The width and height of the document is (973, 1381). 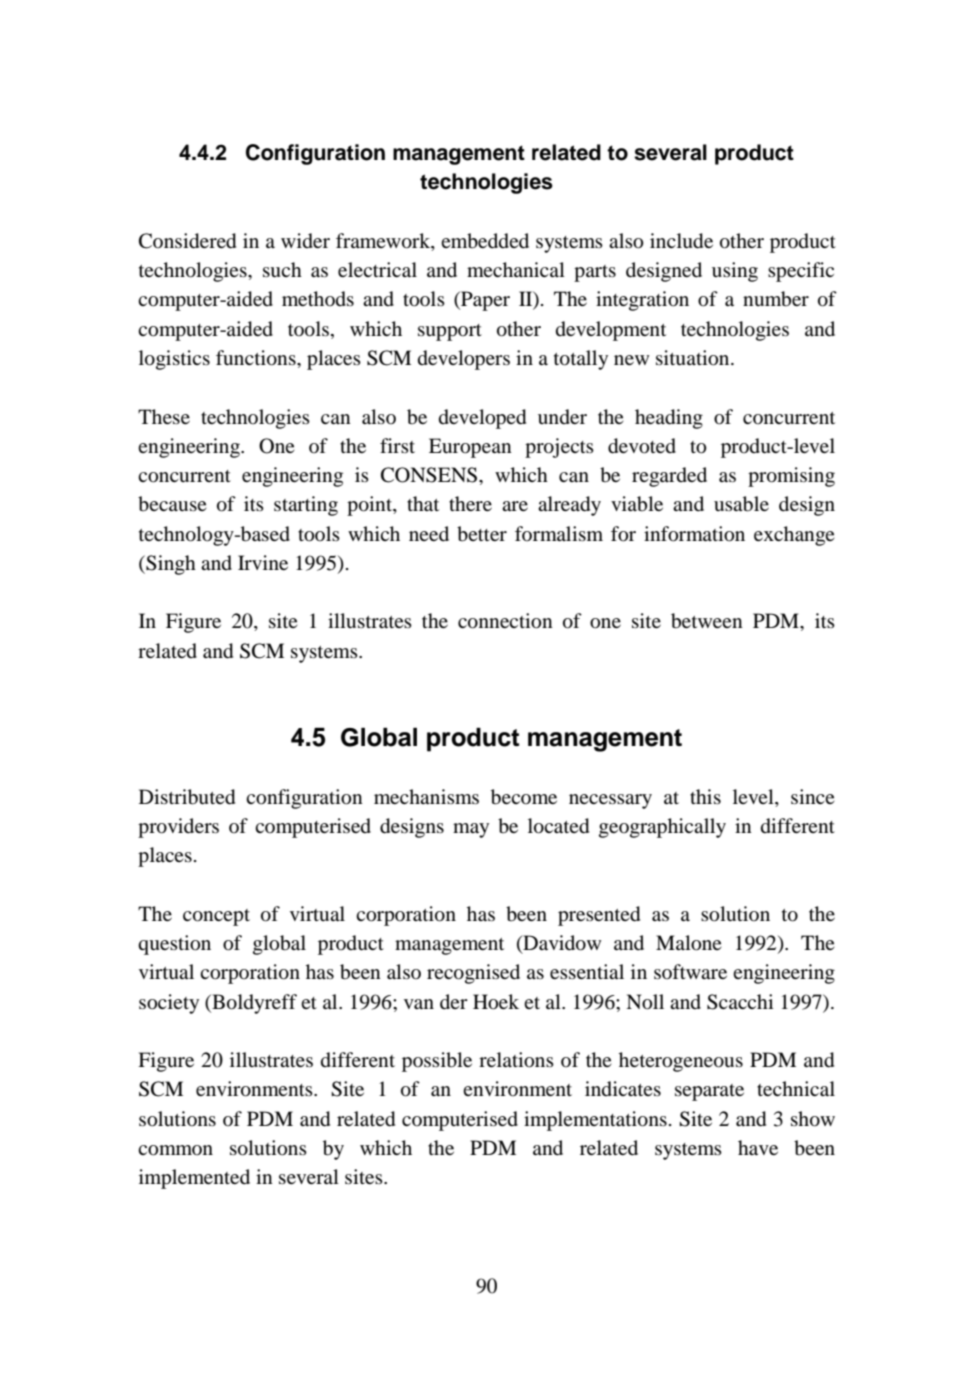 What do you see at coordinates (282, 270) in the document?
I see `such` at bounding box center [282, 270].
